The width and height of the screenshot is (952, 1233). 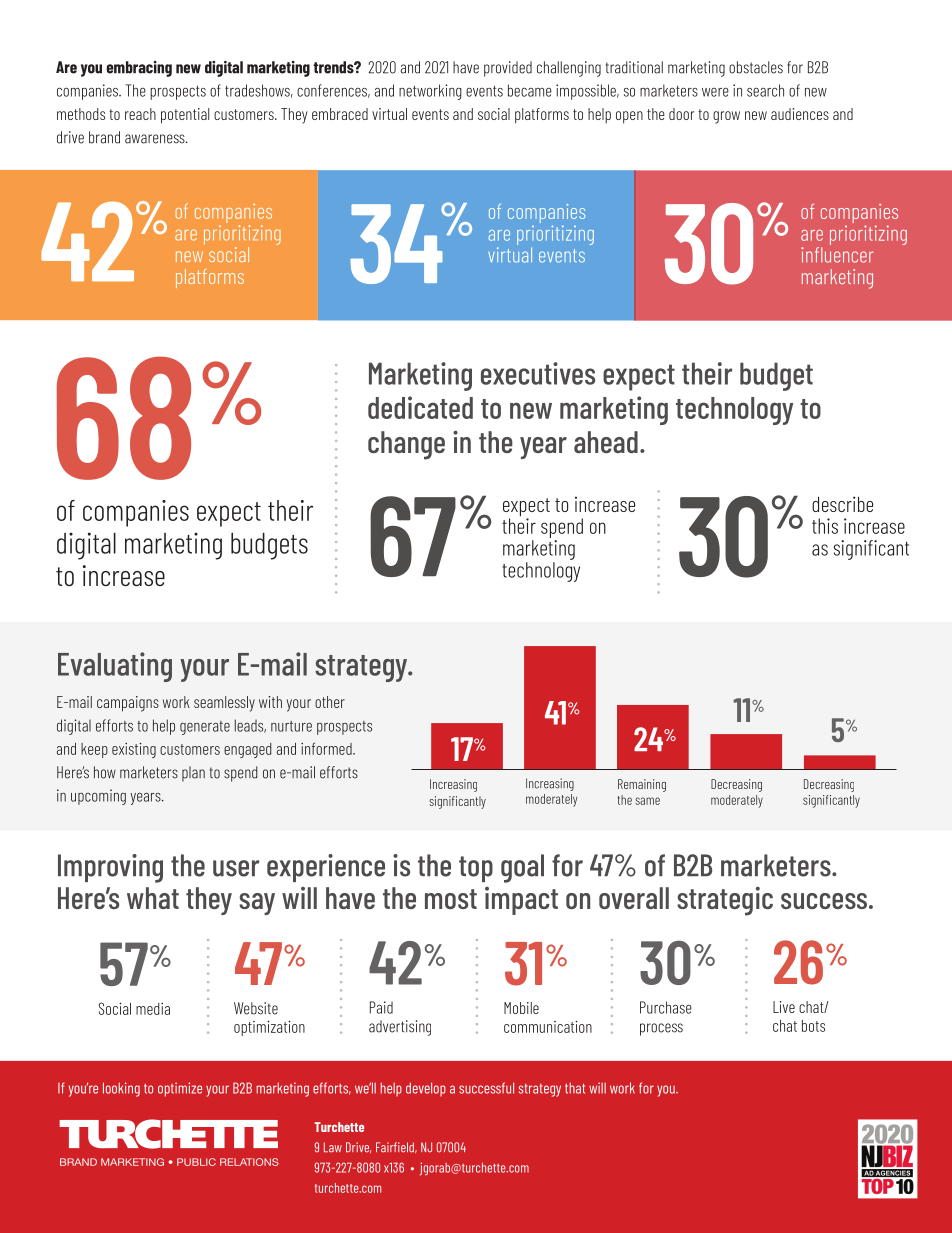 I want to click on awareness, so click(x=156, y=139).
